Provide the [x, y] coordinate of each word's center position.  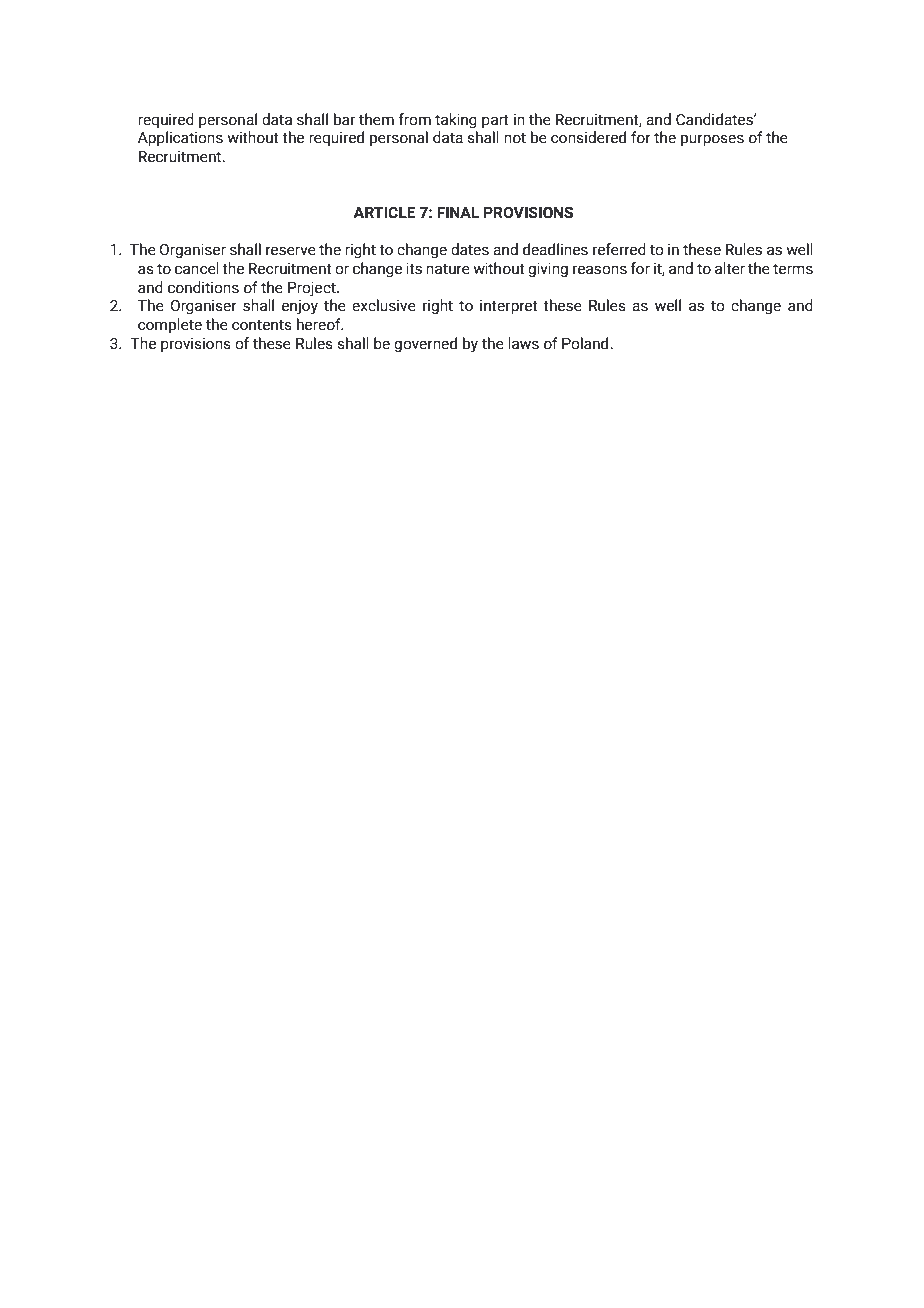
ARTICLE [384, 213]
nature [448, 269]
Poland [586, 343]
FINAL [458, 212]
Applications [180, 138]
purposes [712, 140]
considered [588, 137]
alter [730, 268]
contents [262, 325]
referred [619, 249]
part [495, 121]
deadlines [555, 249]
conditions [203, 287]
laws [523, 343]
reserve [291, 251]
